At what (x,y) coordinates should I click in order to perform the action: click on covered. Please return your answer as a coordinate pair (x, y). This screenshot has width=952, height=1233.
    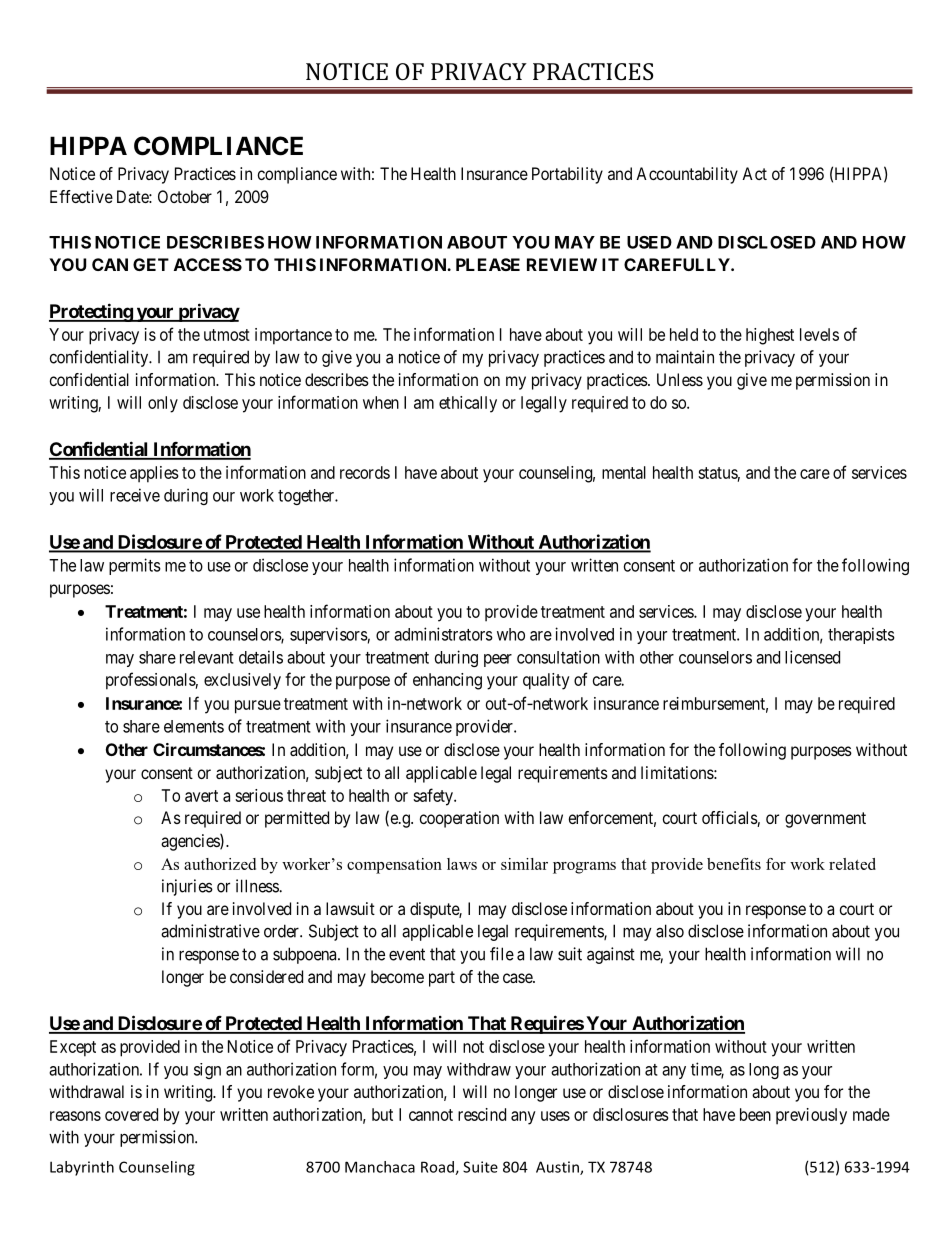
    Looking at the image, I should click on (131, 1114).
